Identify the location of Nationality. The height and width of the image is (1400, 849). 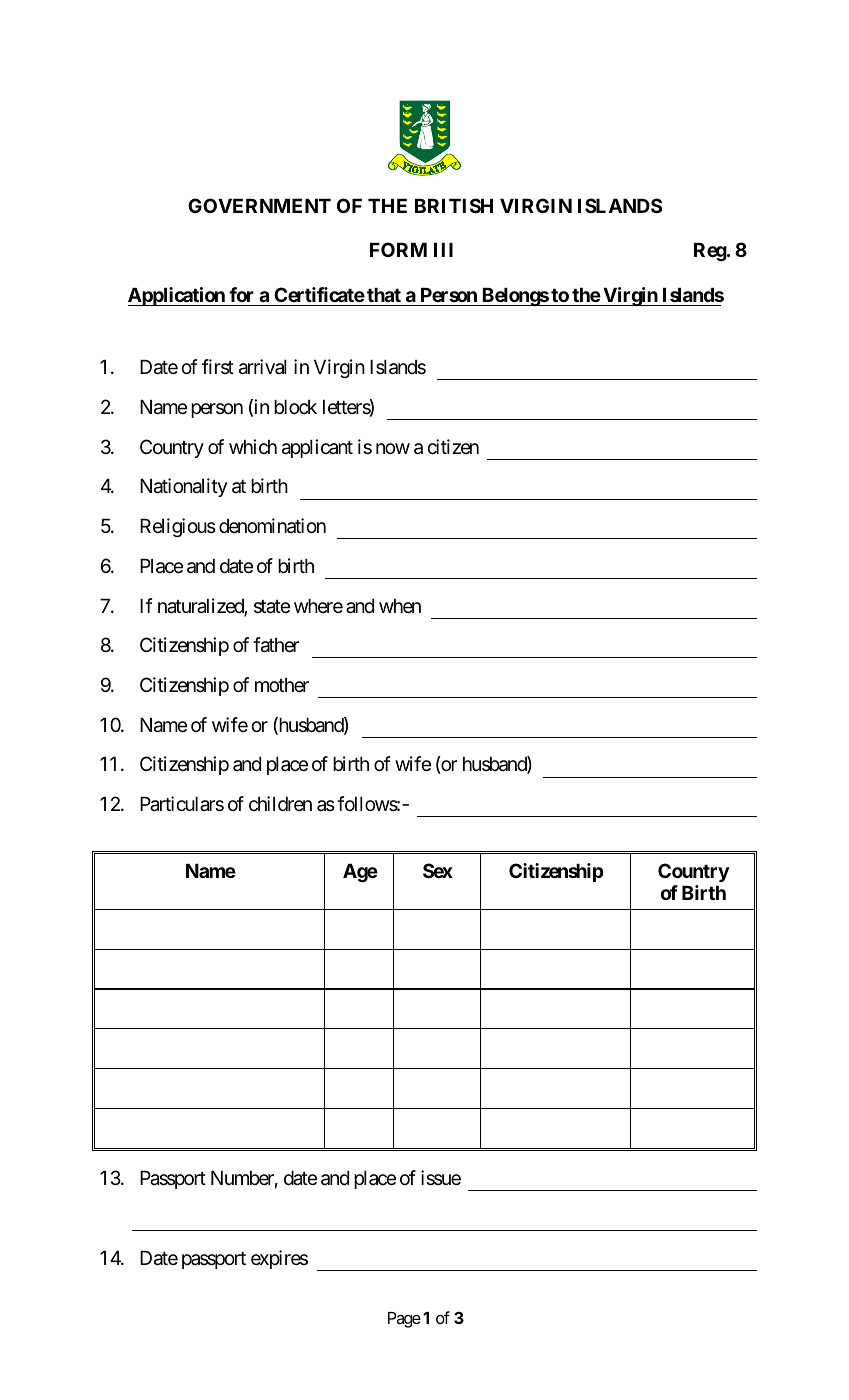
(184, 487).
